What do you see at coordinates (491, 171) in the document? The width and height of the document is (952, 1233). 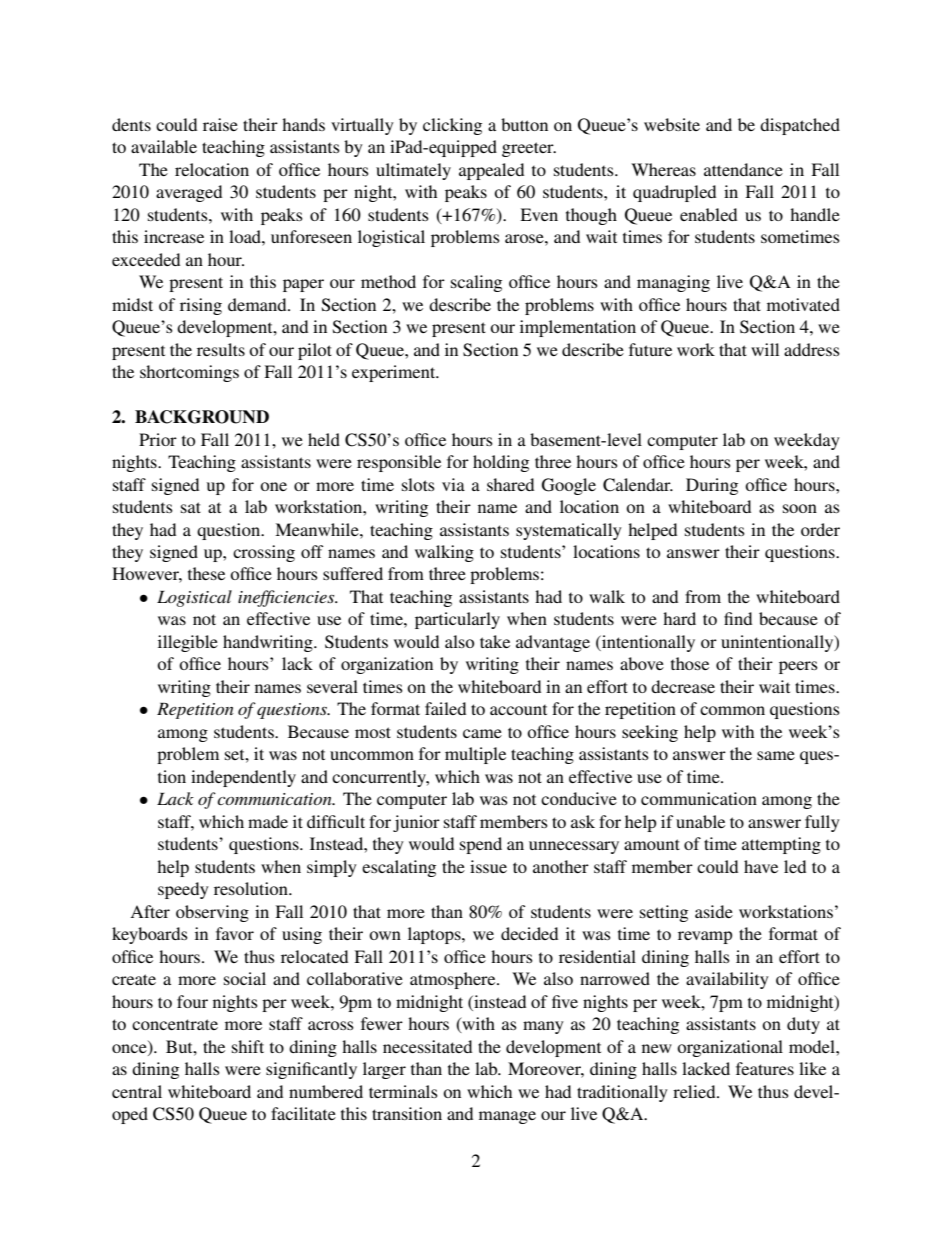 I see `appealed` at bounding box center [491, 171].
